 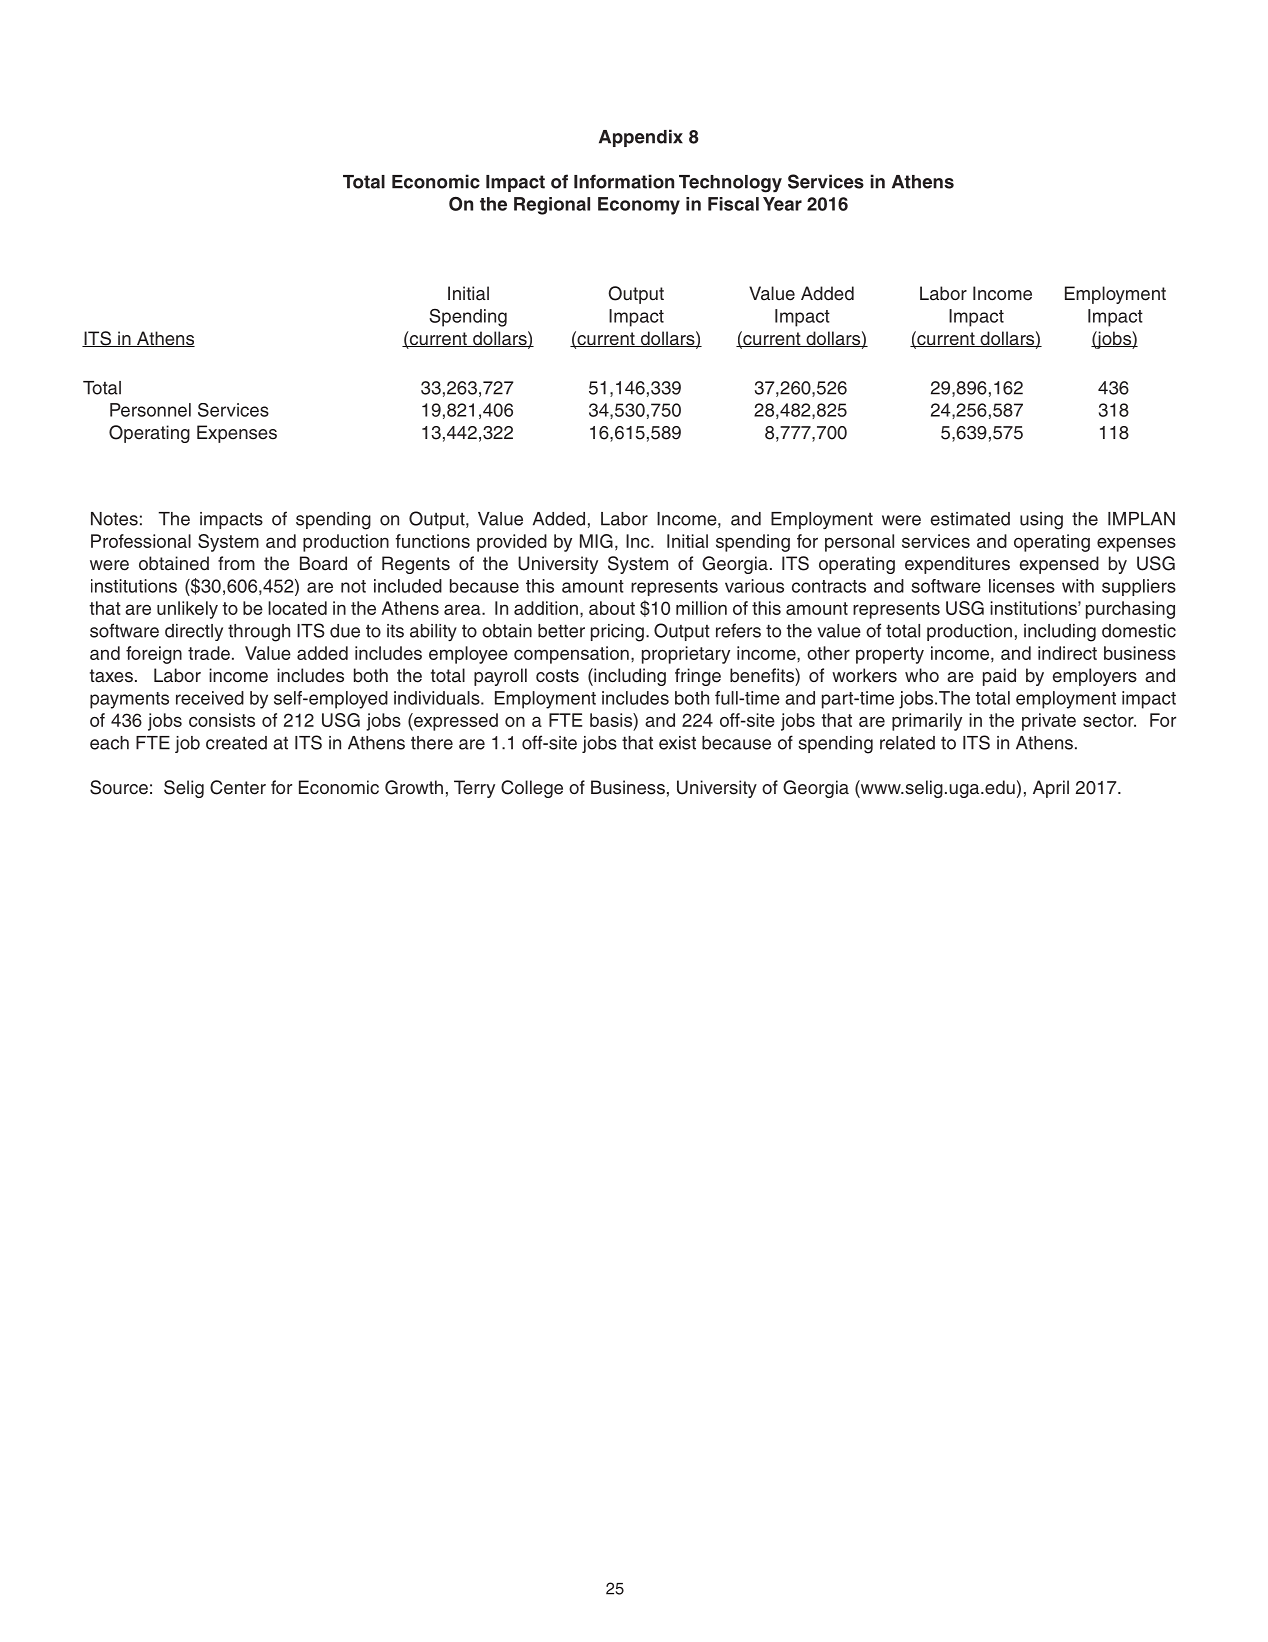 What do you see at coordinates (552, 206) in the screenshot?
I see `Regional` at bounding box center [552, 206].
